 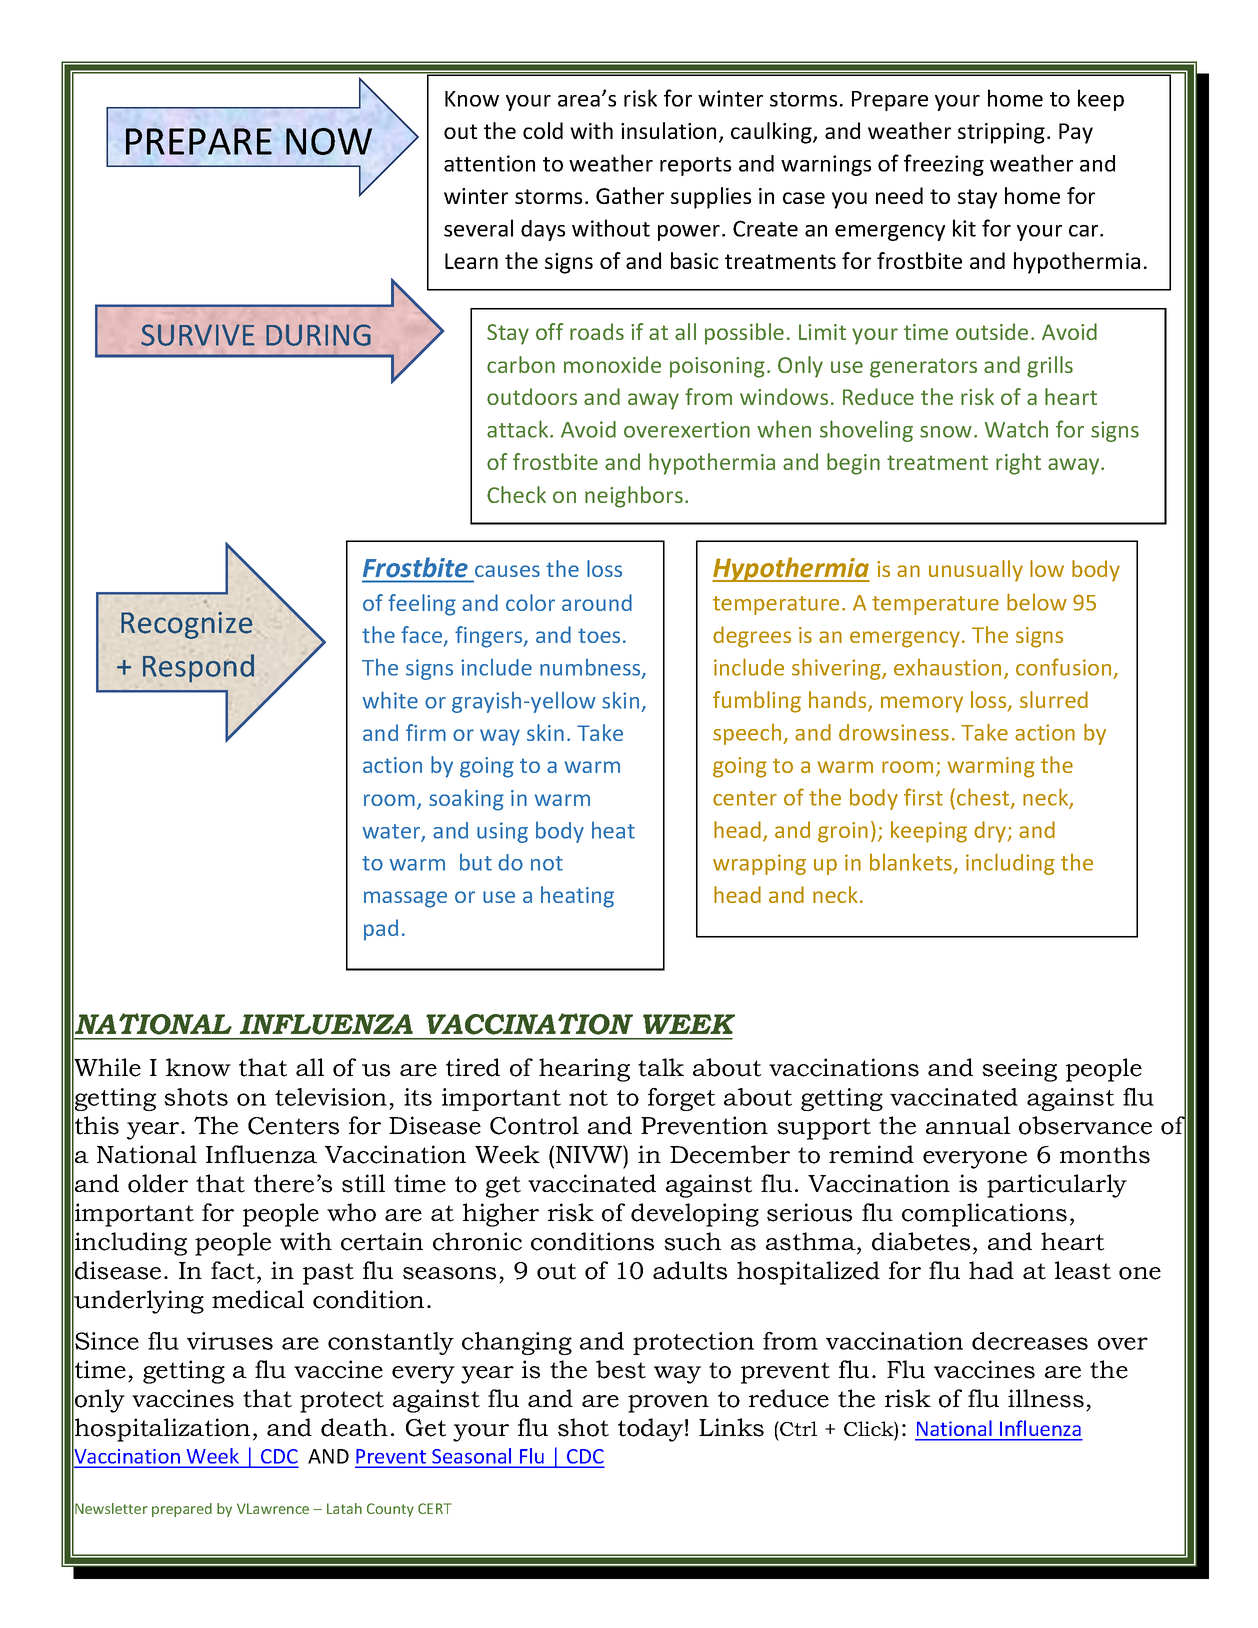 I want to click on around, so click(x=597, y=602).
